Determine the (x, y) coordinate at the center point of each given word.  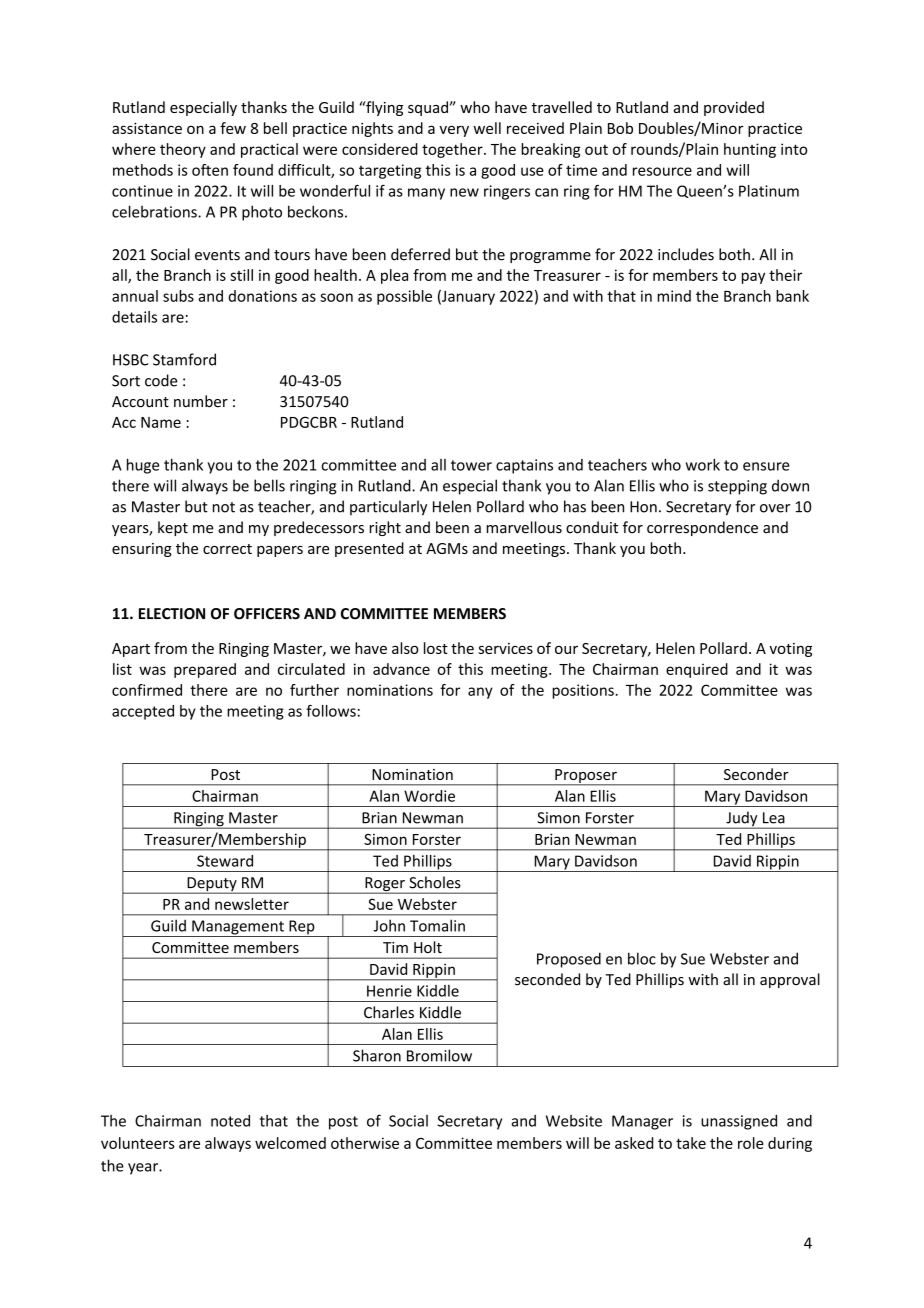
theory (183, 150)
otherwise (365, 1143)
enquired (697, 670)
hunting (750, 150)
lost (436, 648)
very (454, 131)
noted (230, 1120)
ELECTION (172, 614)
